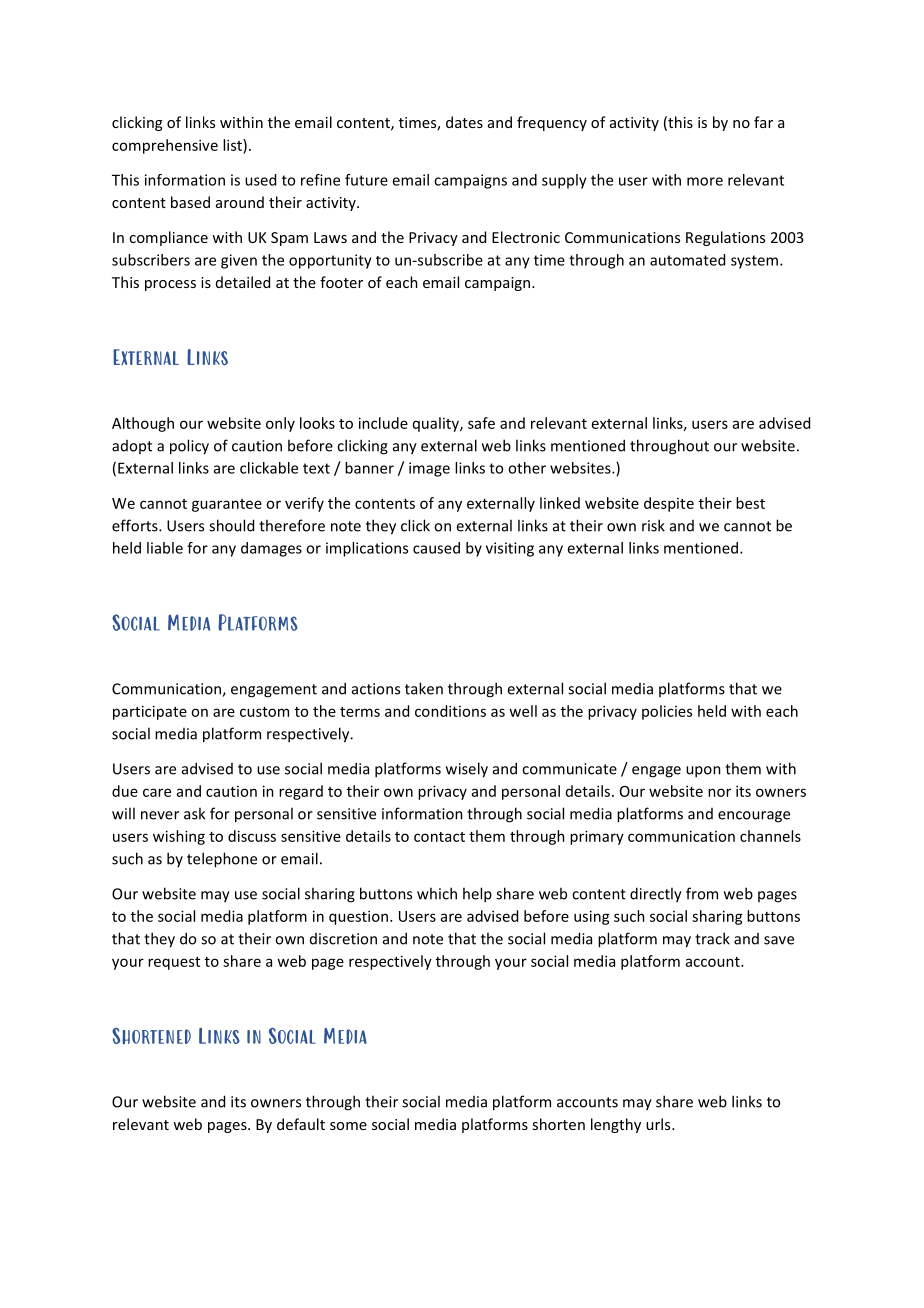 This screenshot has height=1308, width=924. What do you see at coordinates (165, 548) in the screenshot?
I see `liable` at bounding box center [165, 548].
